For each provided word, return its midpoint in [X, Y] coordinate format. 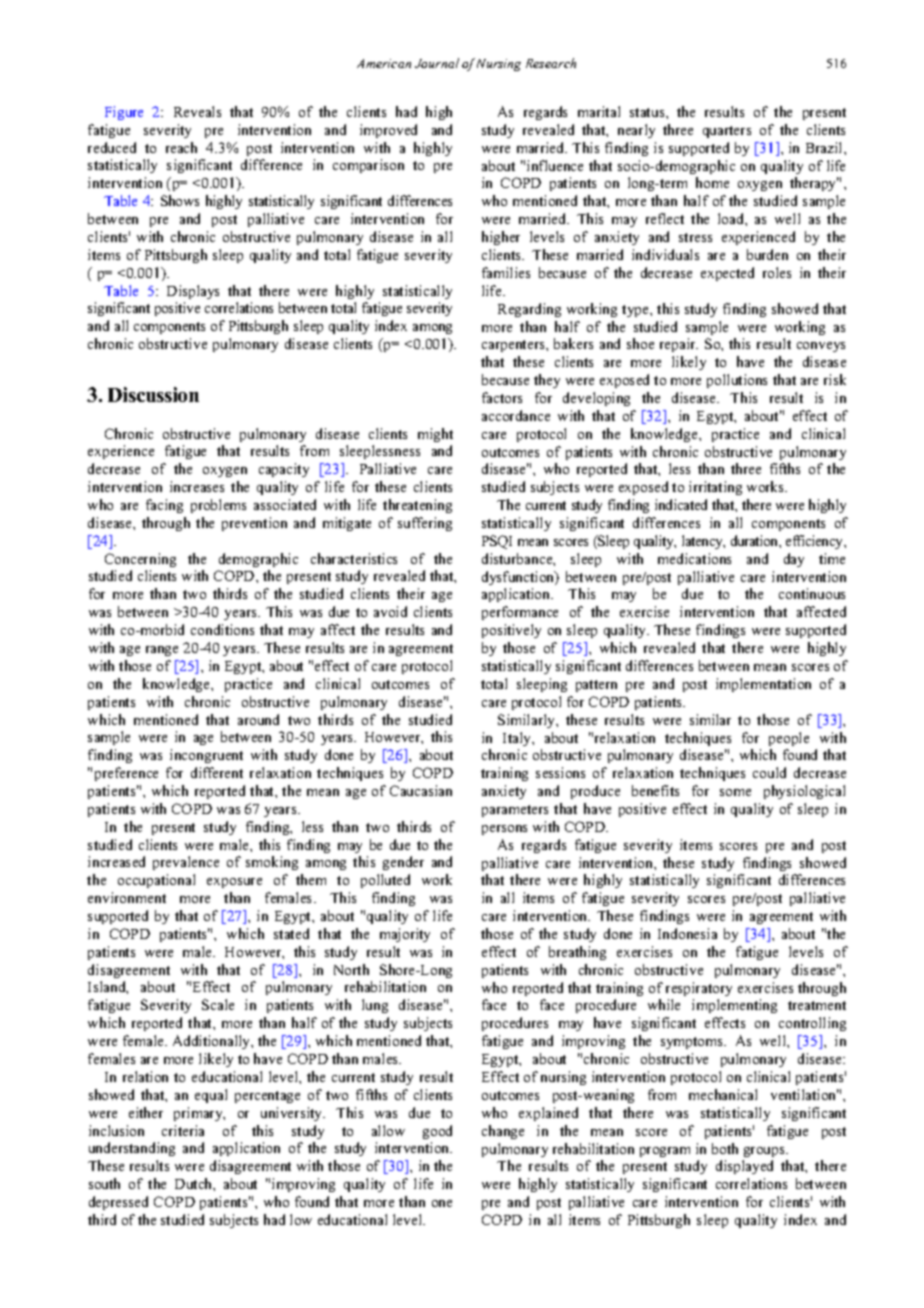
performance [520, 613]
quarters [727, 132]
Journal [437, 63]
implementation [763, 685]
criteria [183, 1130]
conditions [222, 629]
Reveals [197, 111]
